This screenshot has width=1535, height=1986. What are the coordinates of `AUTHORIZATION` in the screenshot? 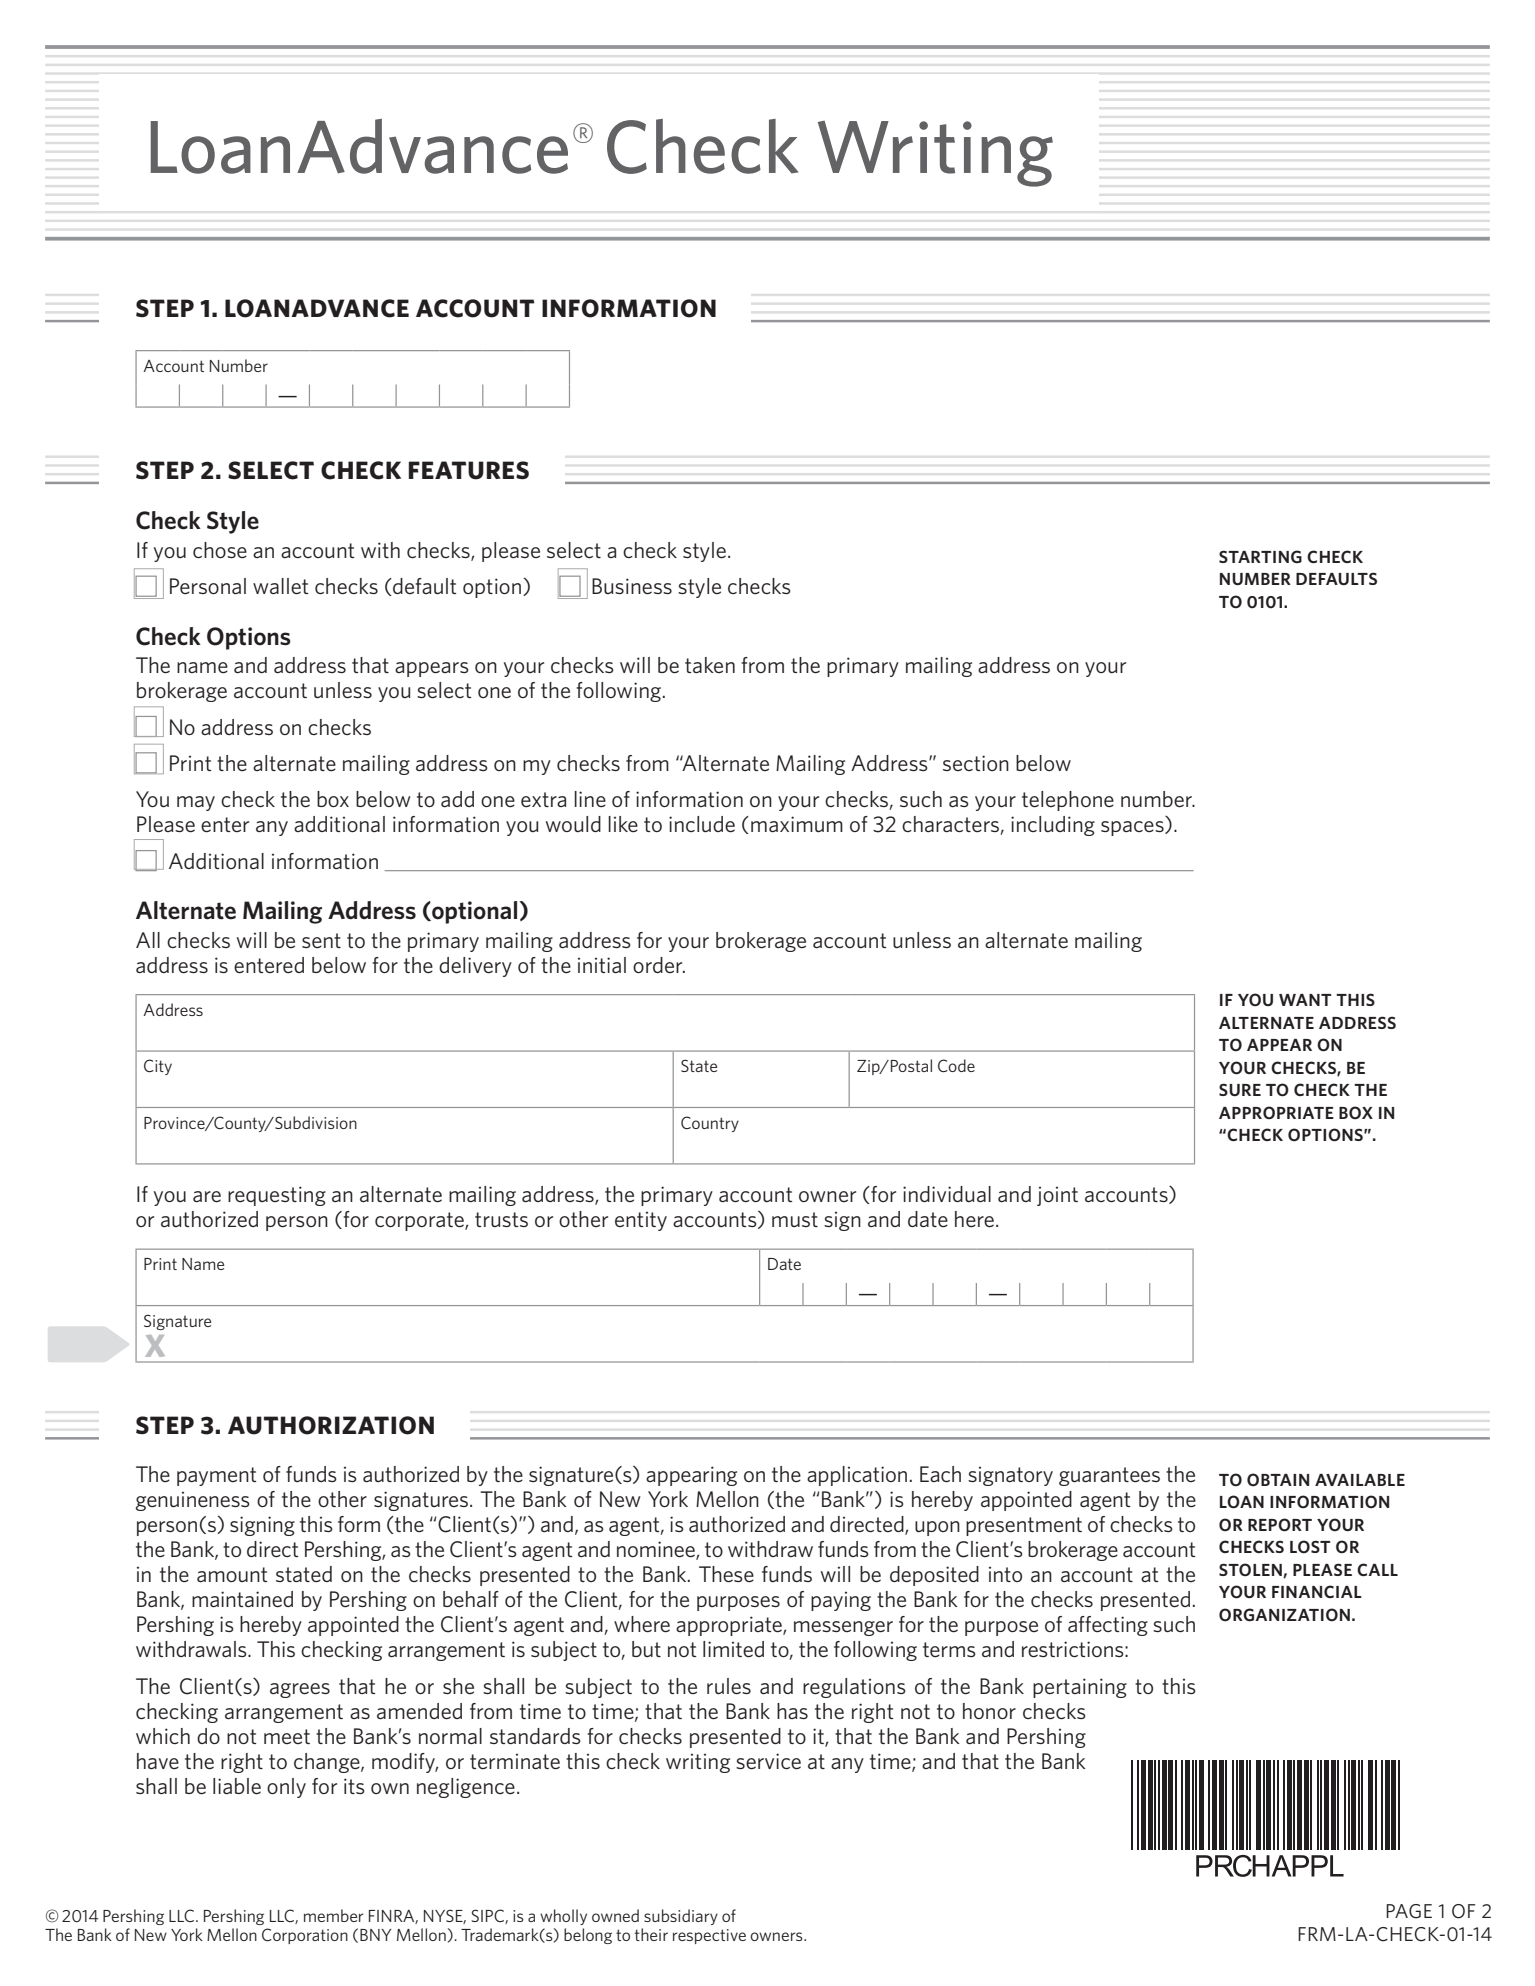 It's located at (331, 1425).
